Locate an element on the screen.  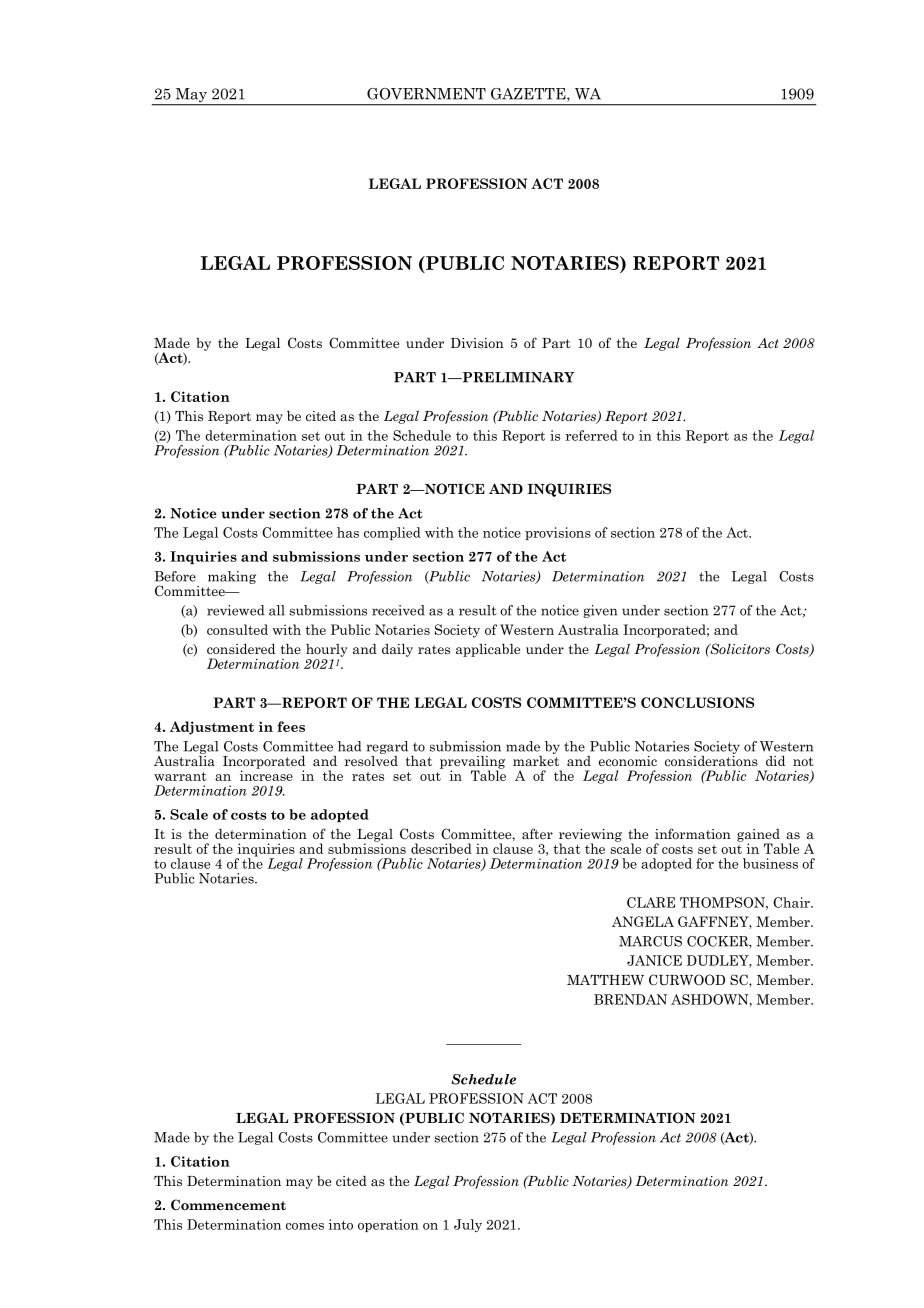
considered is located at coordinates (241, 649).
